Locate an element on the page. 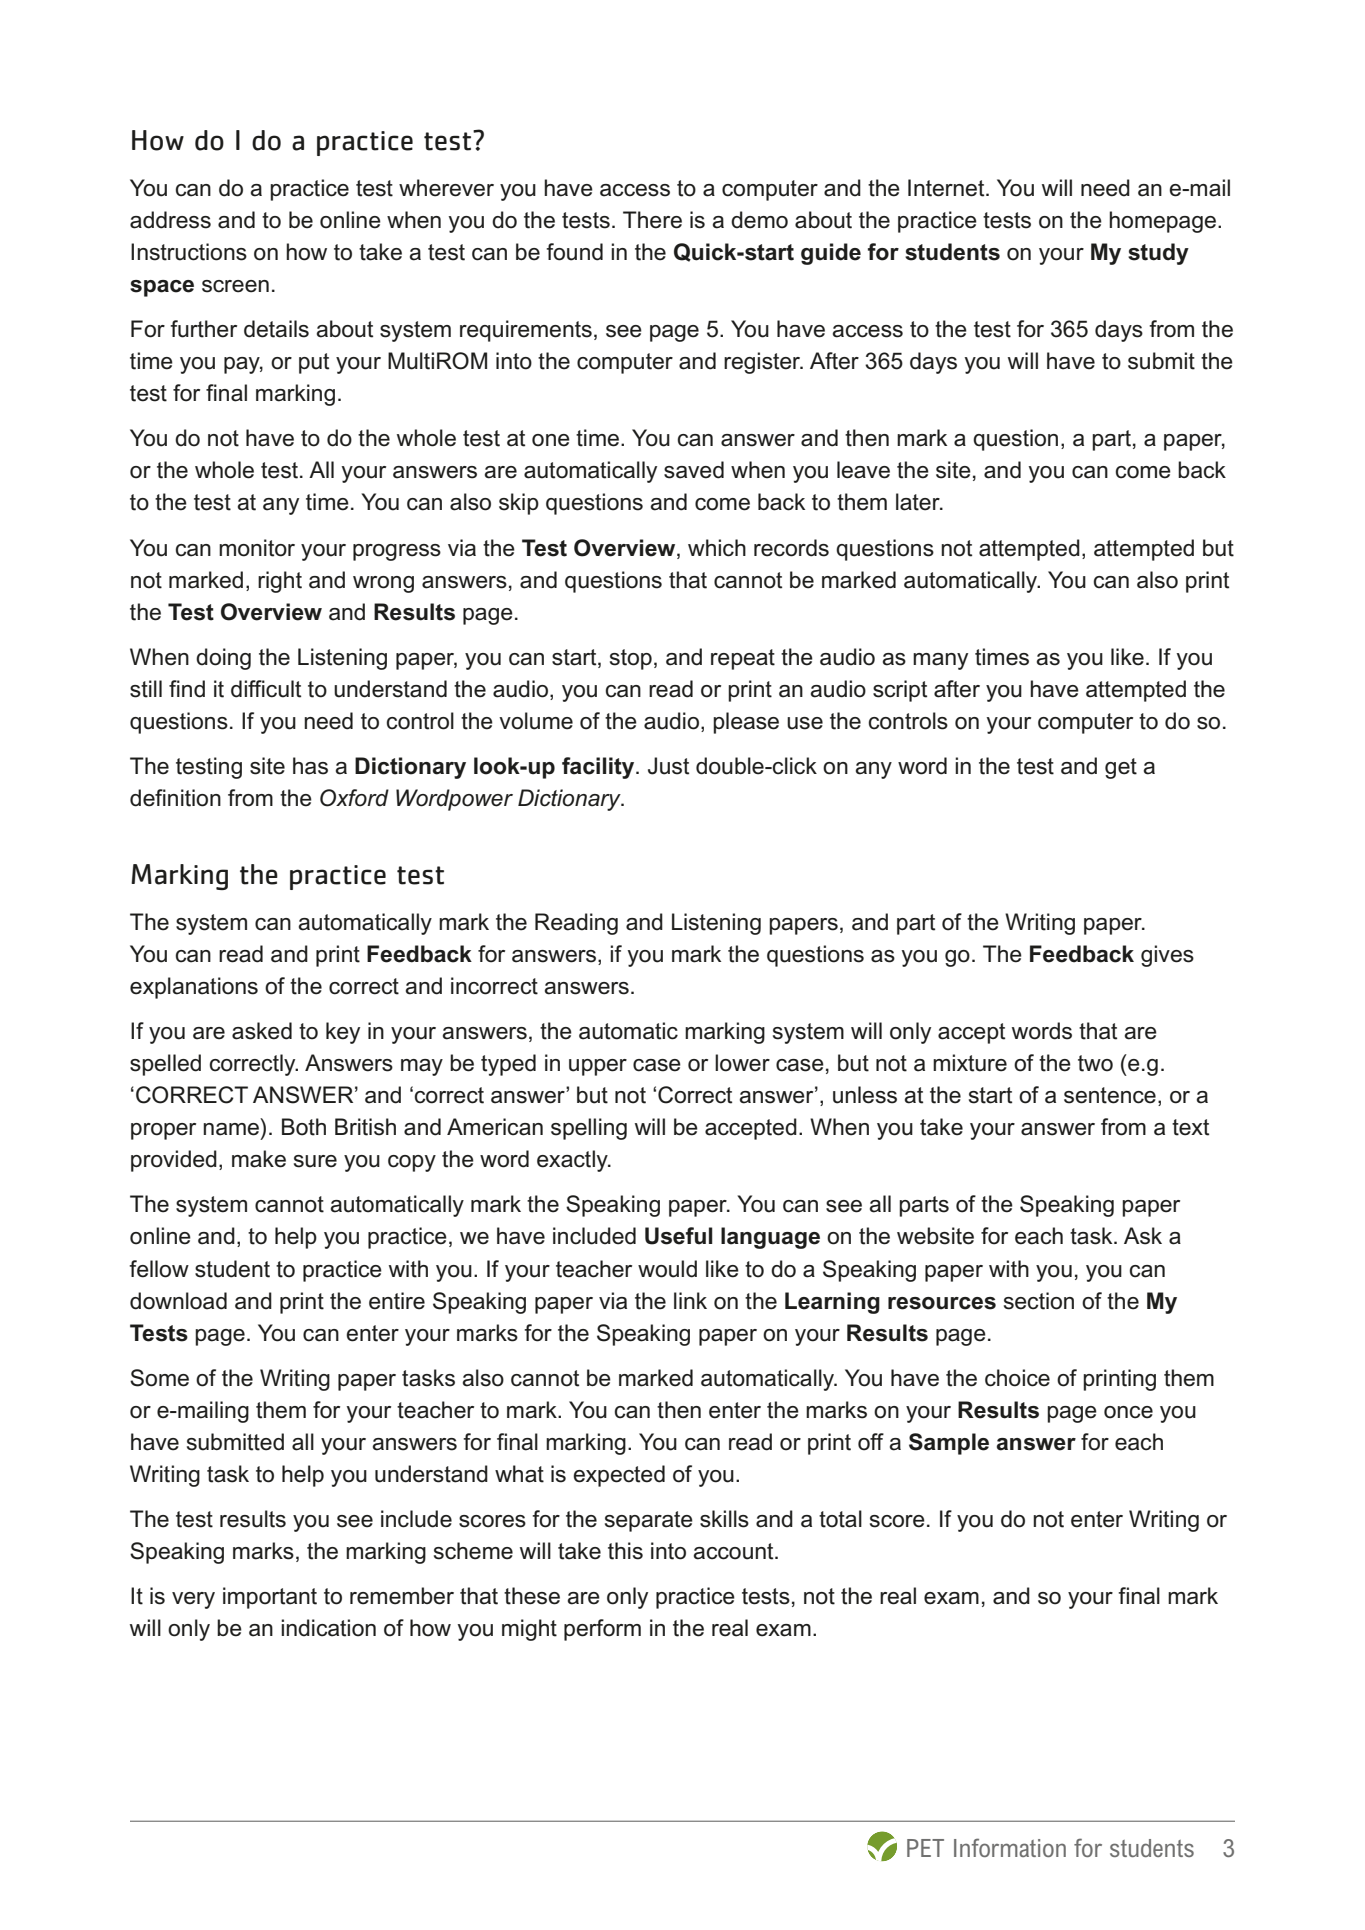 Image resolution: width=1365 pixels, height=1930 pixels. section is located at coordinates (1039, 1301).
